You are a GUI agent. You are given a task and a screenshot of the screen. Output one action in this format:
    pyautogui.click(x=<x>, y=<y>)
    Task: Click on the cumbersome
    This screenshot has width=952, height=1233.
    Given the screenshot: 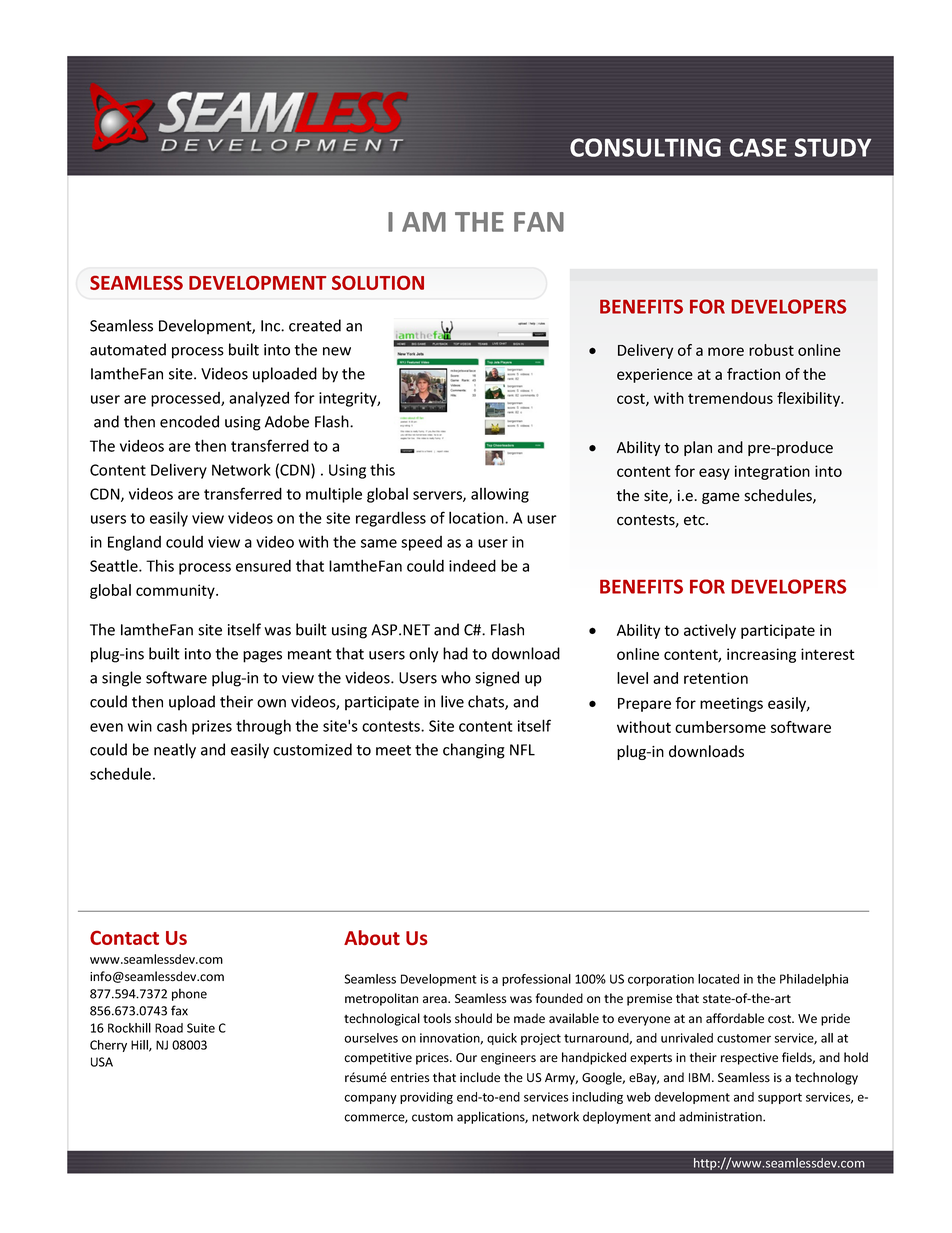 What is the action you would take?
    pyautogui.click(x=720, y=727)
